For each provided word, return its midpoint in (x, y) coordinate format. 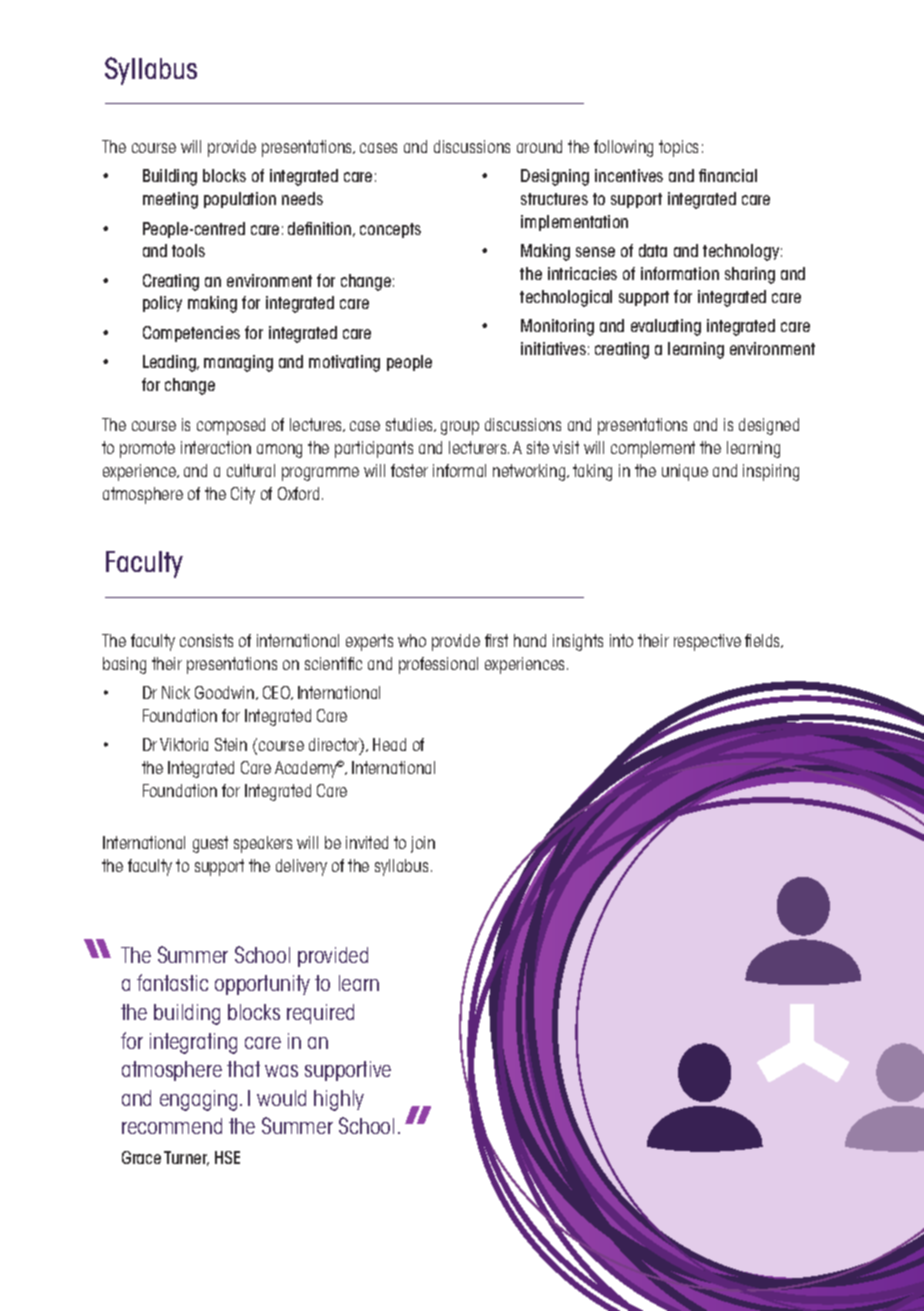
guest (210, 844)
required (320, 1014)
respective (707, 642)
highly (339, 1100)
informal (459, 470)
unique (685, 472)
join (423, 844)
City (243, 495)
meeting (170, 200)
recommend (172, 1126)
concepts (390, 230)
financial (728, 175)
